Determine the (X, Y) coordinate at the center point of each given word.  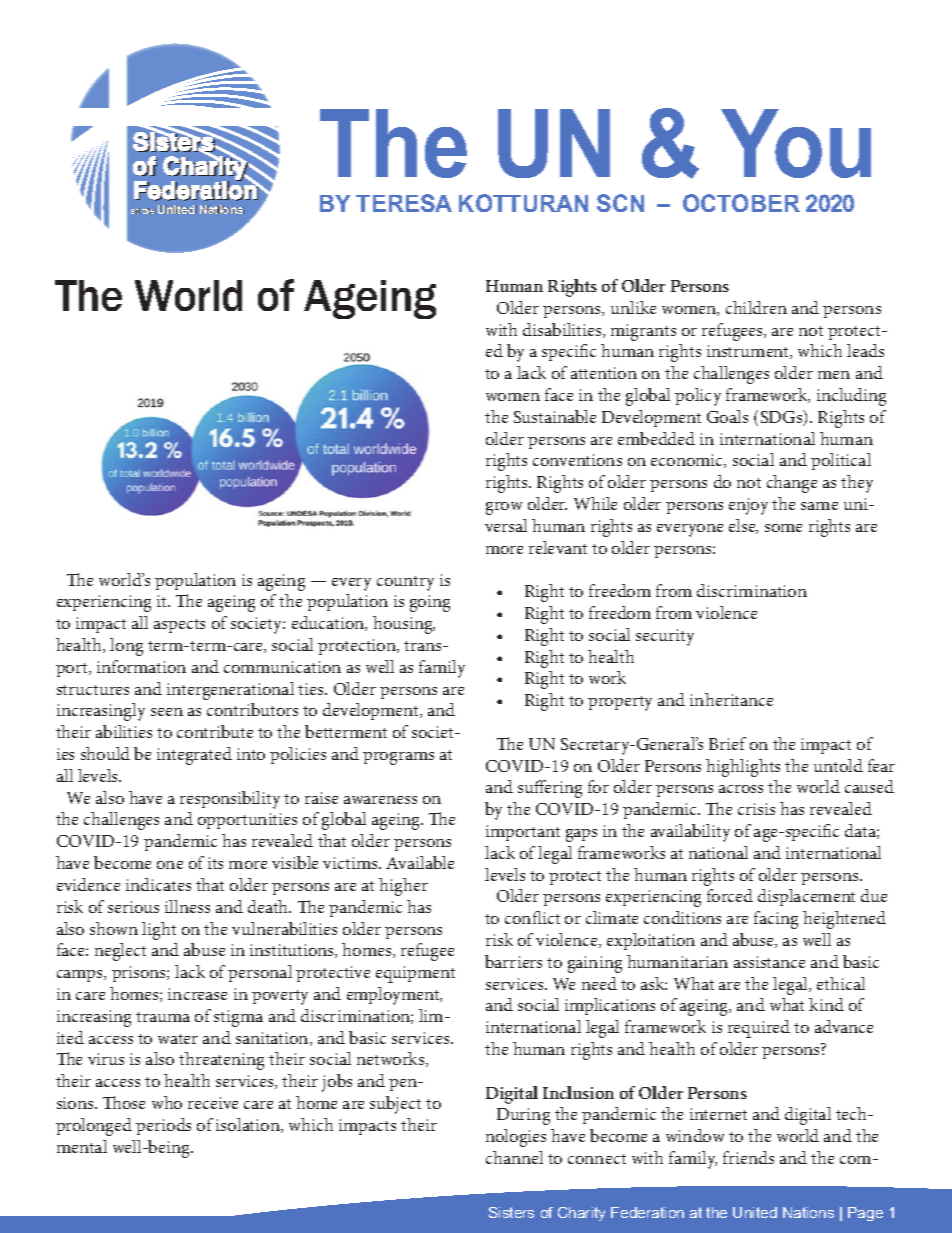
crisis (756, 809)
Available (420, 862)
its (215, 863)
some (783, 528)
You (796, 143)
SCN (620, 203)
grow (504, 508)
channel (514, 1157)
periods (163, 1126)
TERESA (404, 203)
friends (748, 1157)
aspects (179, 626)
